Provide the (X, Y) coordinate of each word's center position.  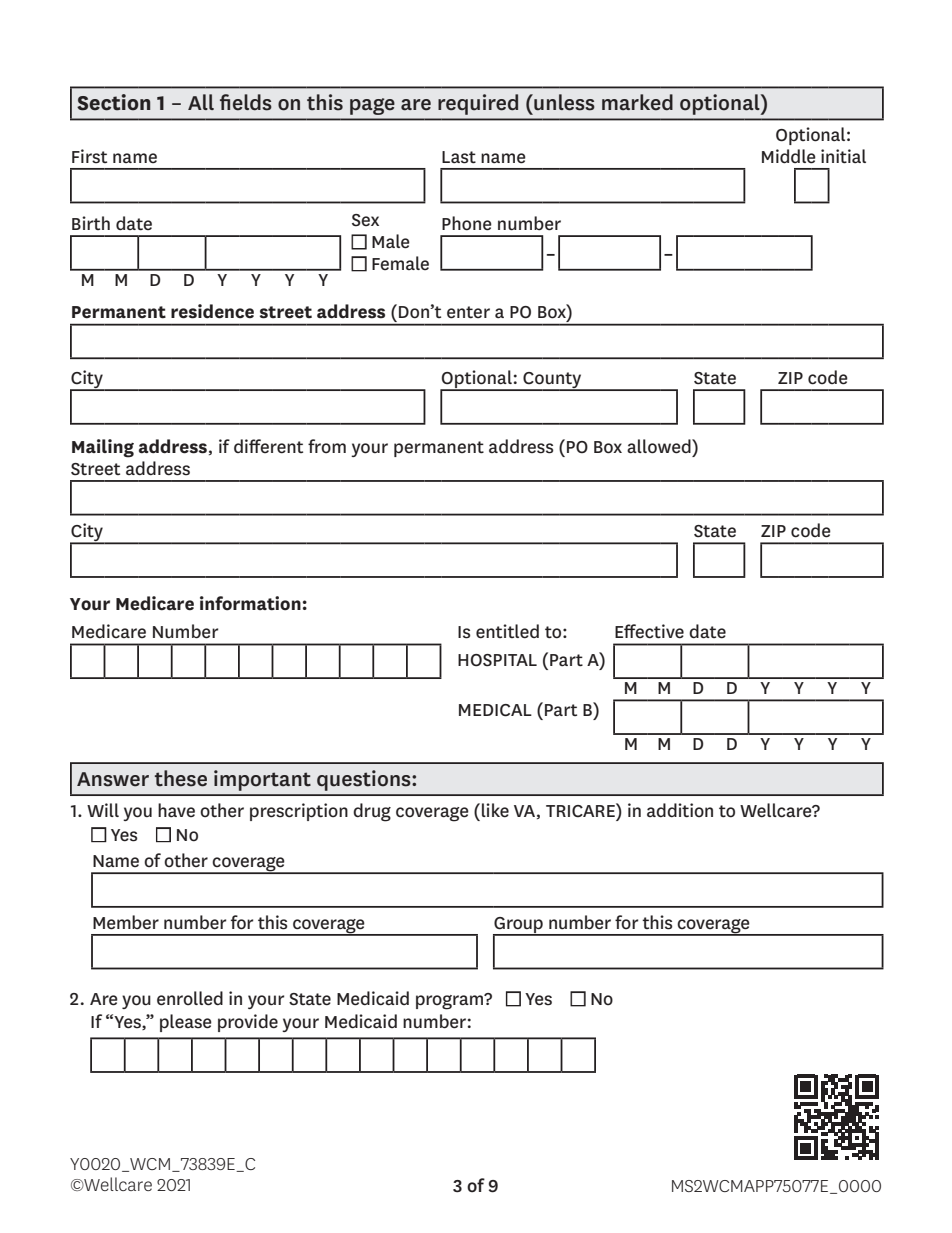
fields (246, 102)
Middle (789, 156)
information (250, 603)
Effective (649, 631)
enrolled (190, 998)
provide (248, 1023)
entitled (507, 631)
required (478, 104)
